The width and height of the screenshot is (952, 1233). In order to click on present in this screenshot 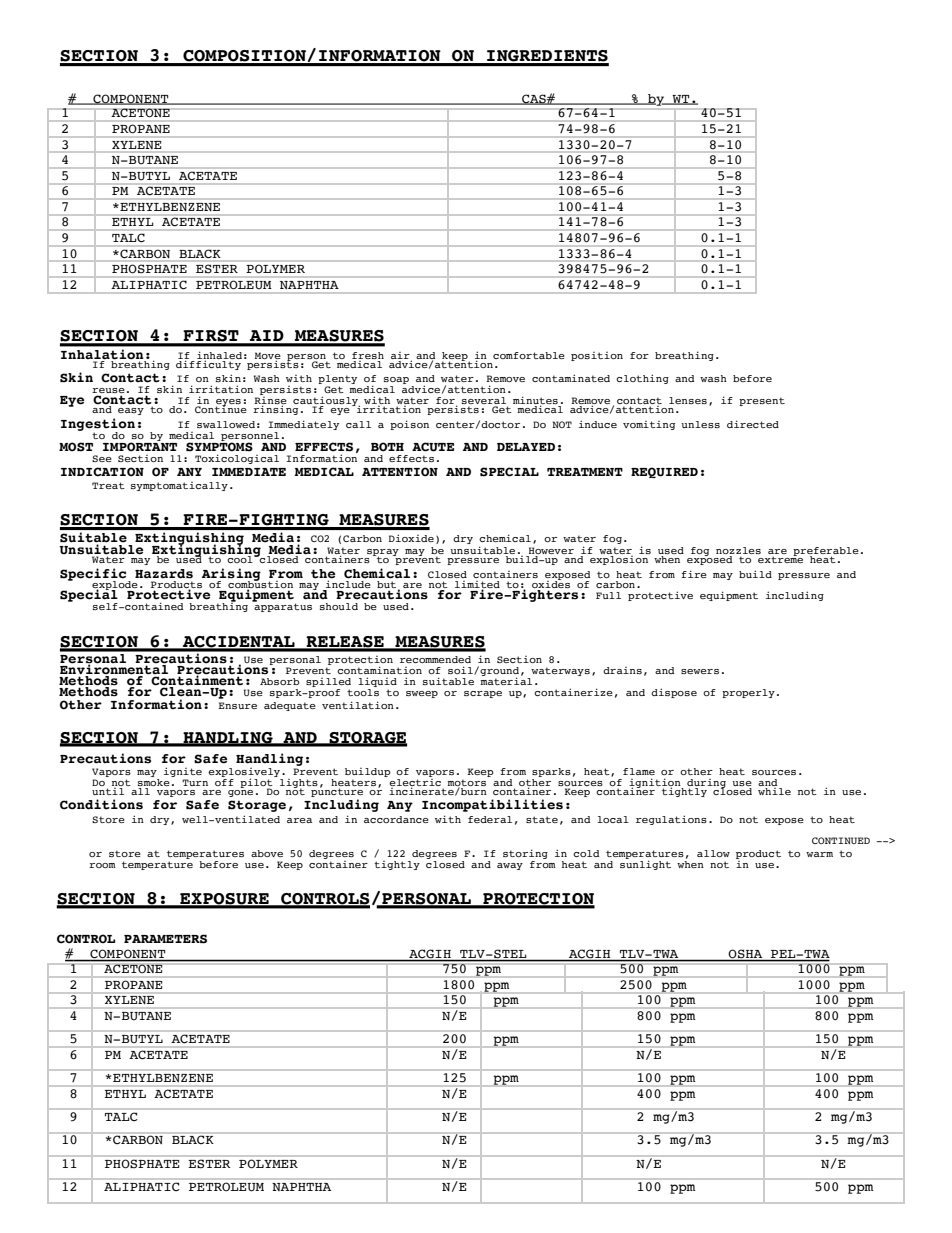, I will do `click(762, 401)`.
